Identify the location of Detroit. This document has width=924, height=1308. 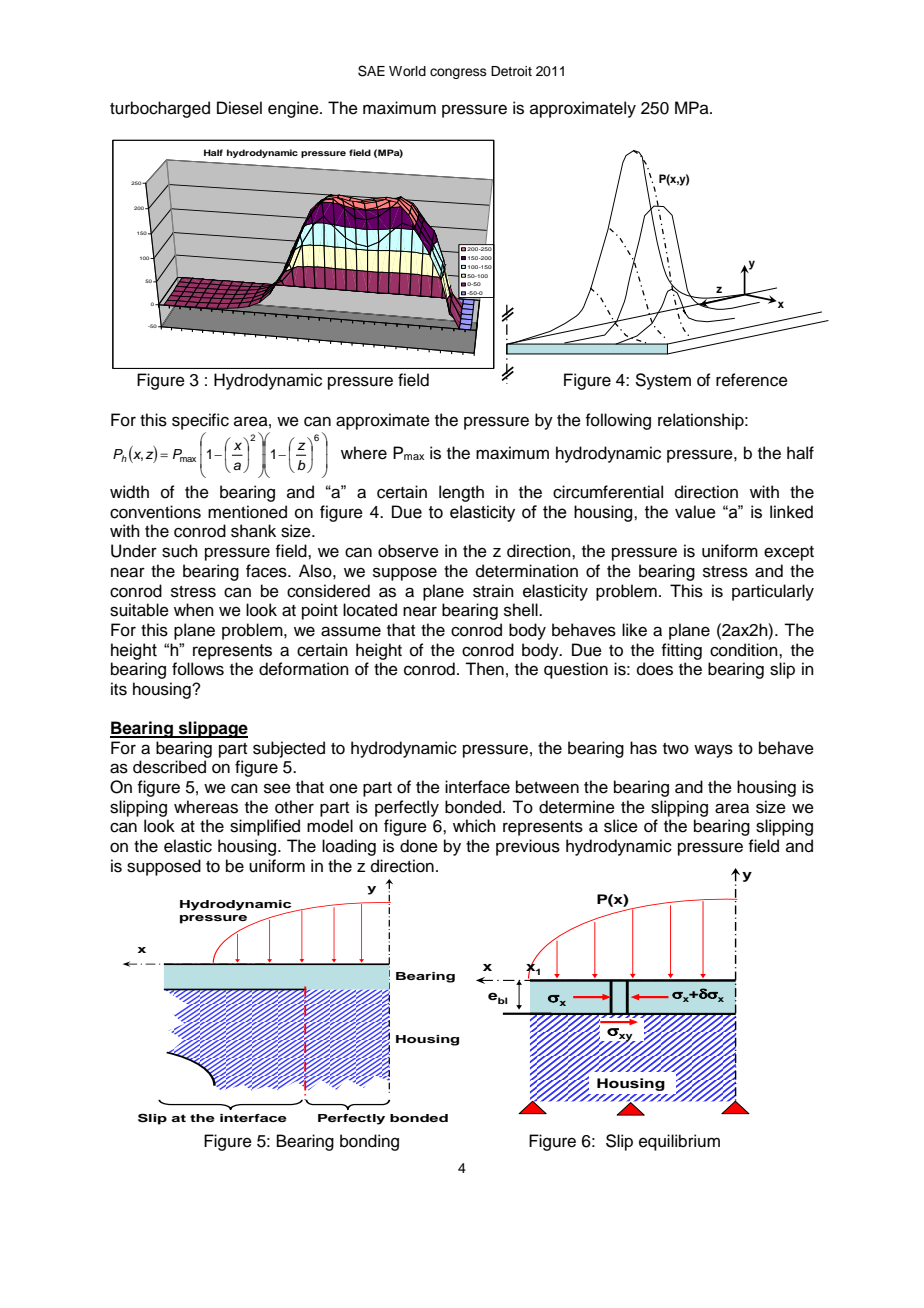
(511, 71).
